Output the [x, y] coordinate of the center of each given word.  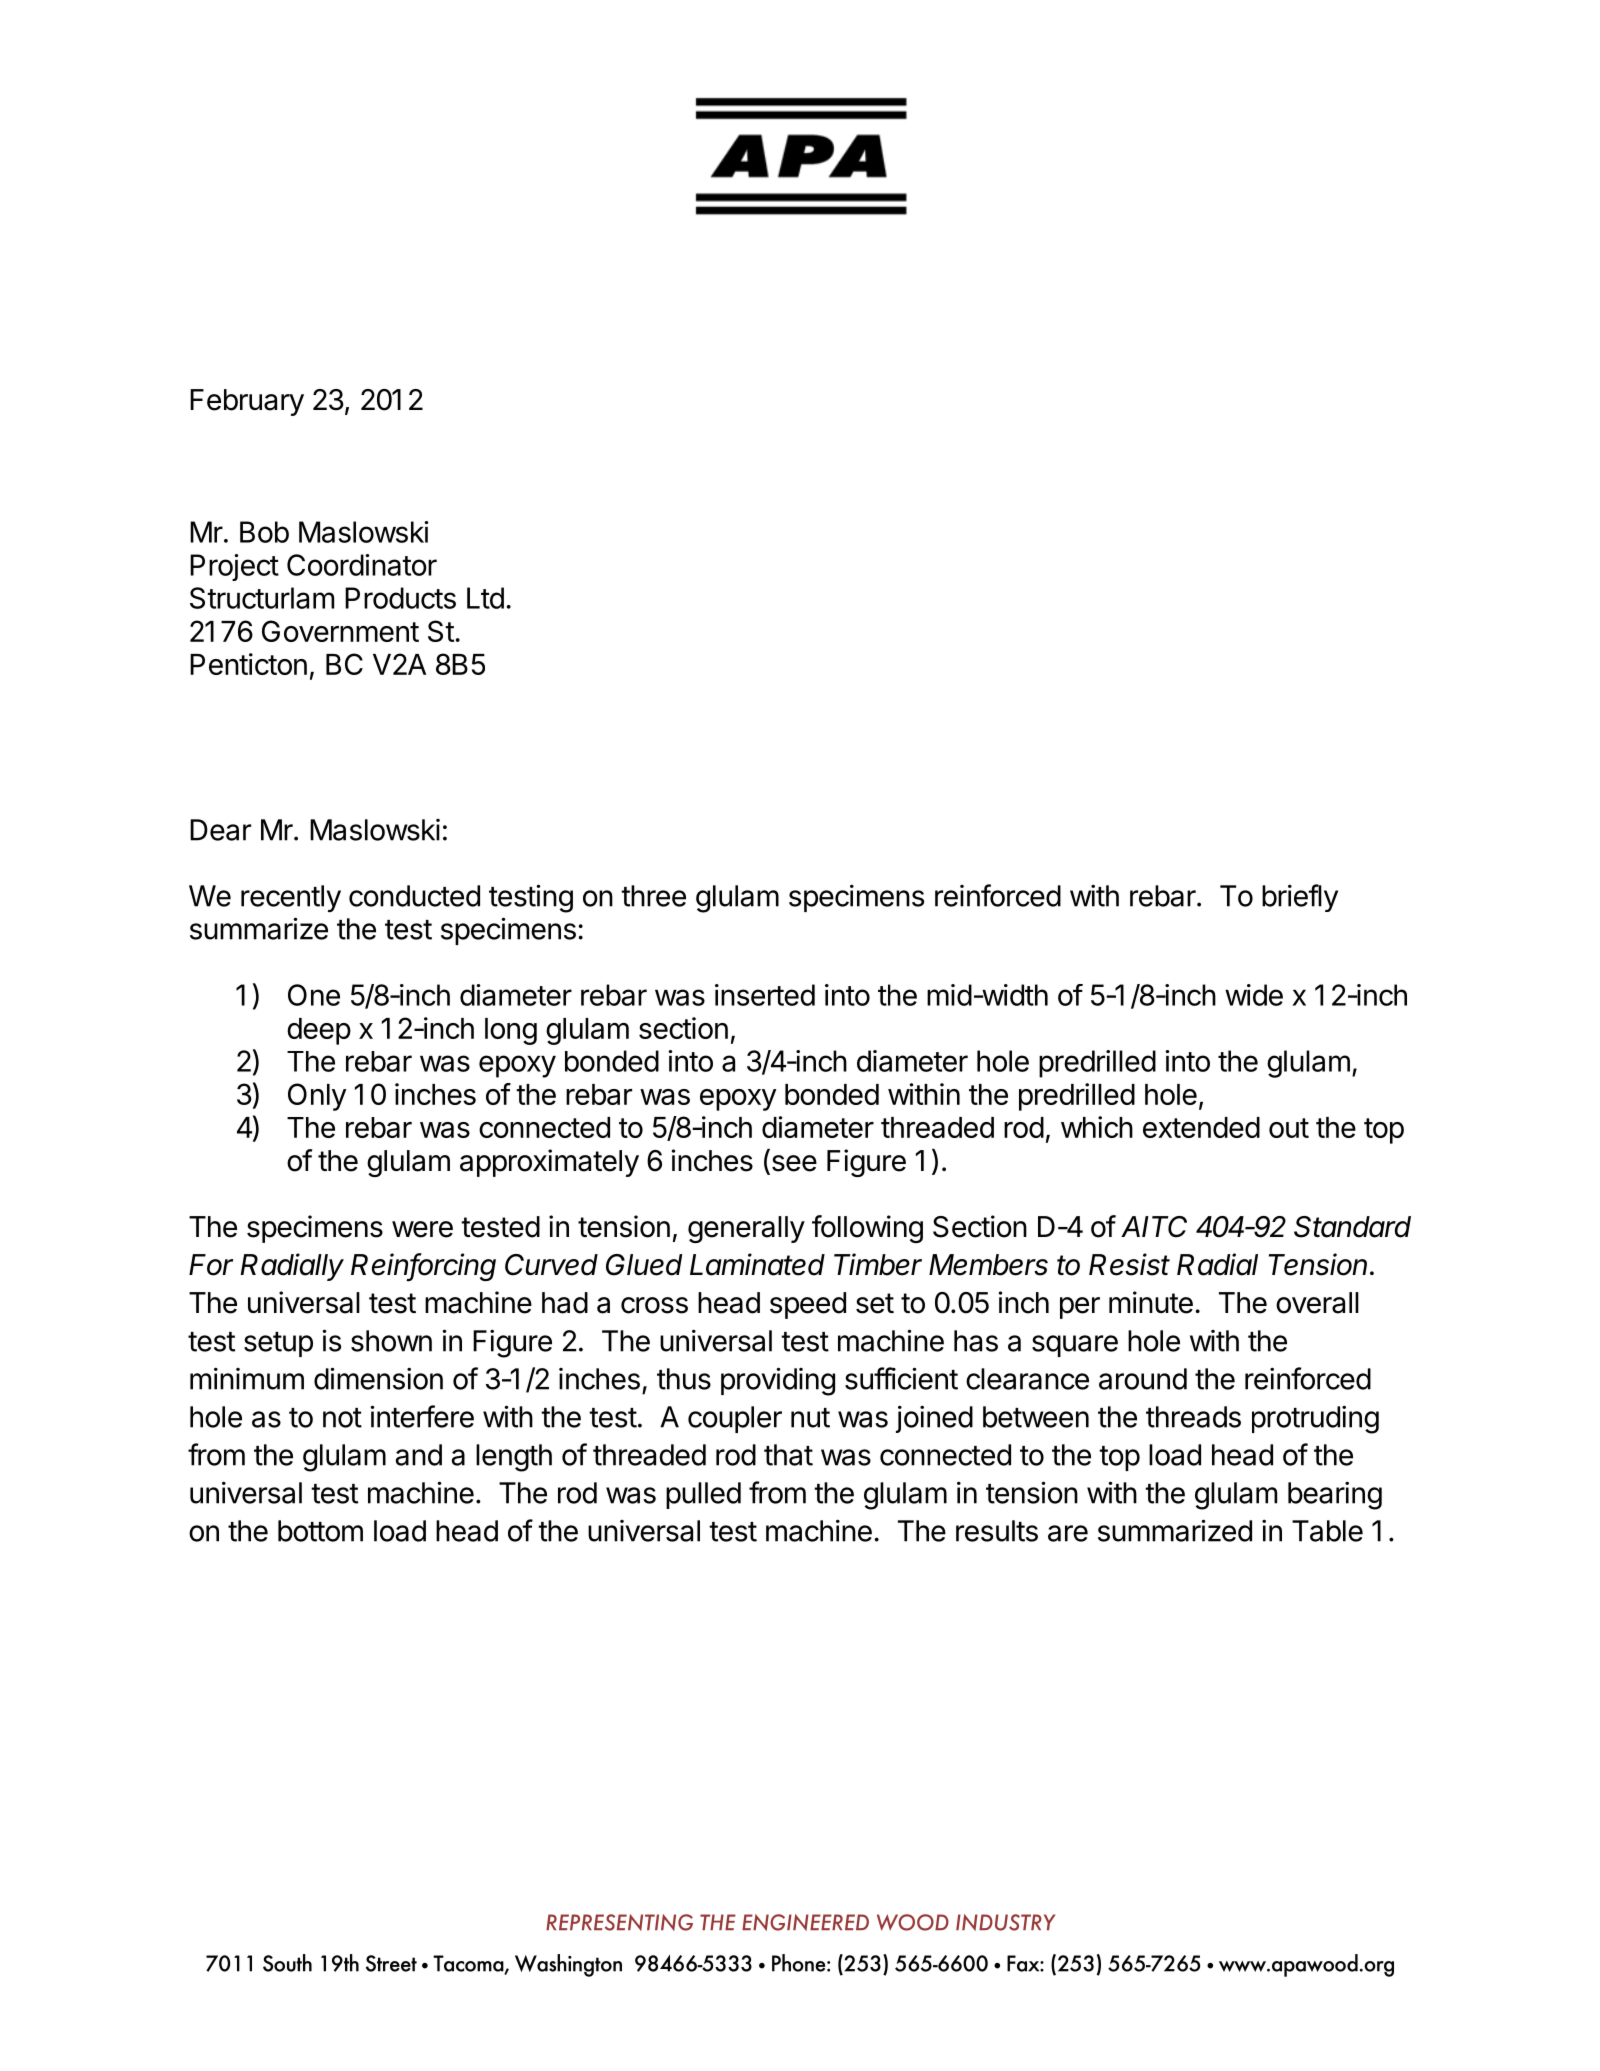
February [247, 402]
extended [1201, 1127]
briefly [1300, 898]
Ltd [485, 598]
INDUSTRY [1005, 1922]
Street [391, 1963]
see [793, 1164]
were [422, 1229]
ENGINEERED [805, 1922]
